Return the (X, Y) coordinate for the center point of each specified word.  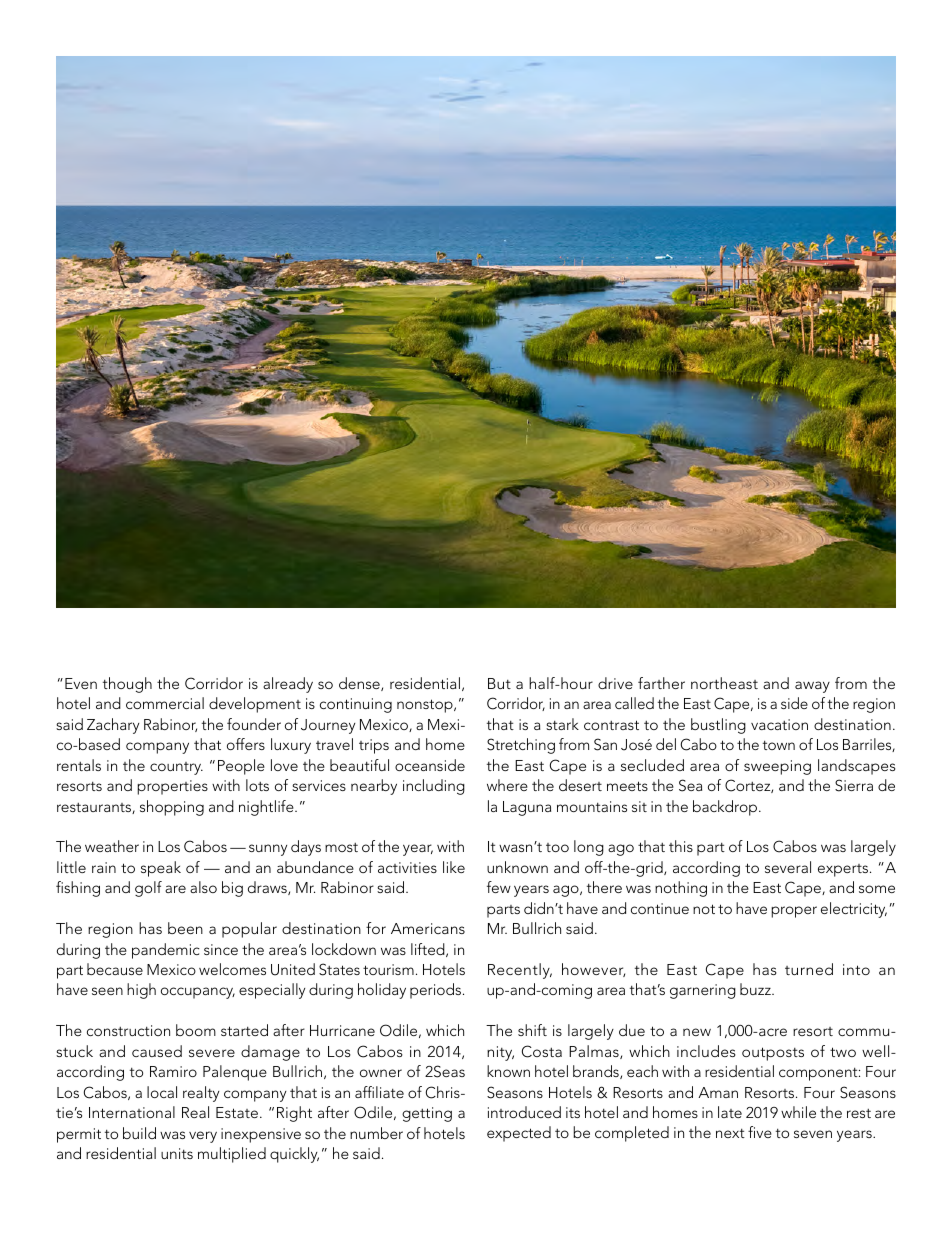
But (499, 683)
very (203, 1137)
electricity (854, 910)
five (760, 1132)
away (812, 687)
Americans (428, 928)
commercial (165, 703)
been (185, 928)
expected (519, 1134)
